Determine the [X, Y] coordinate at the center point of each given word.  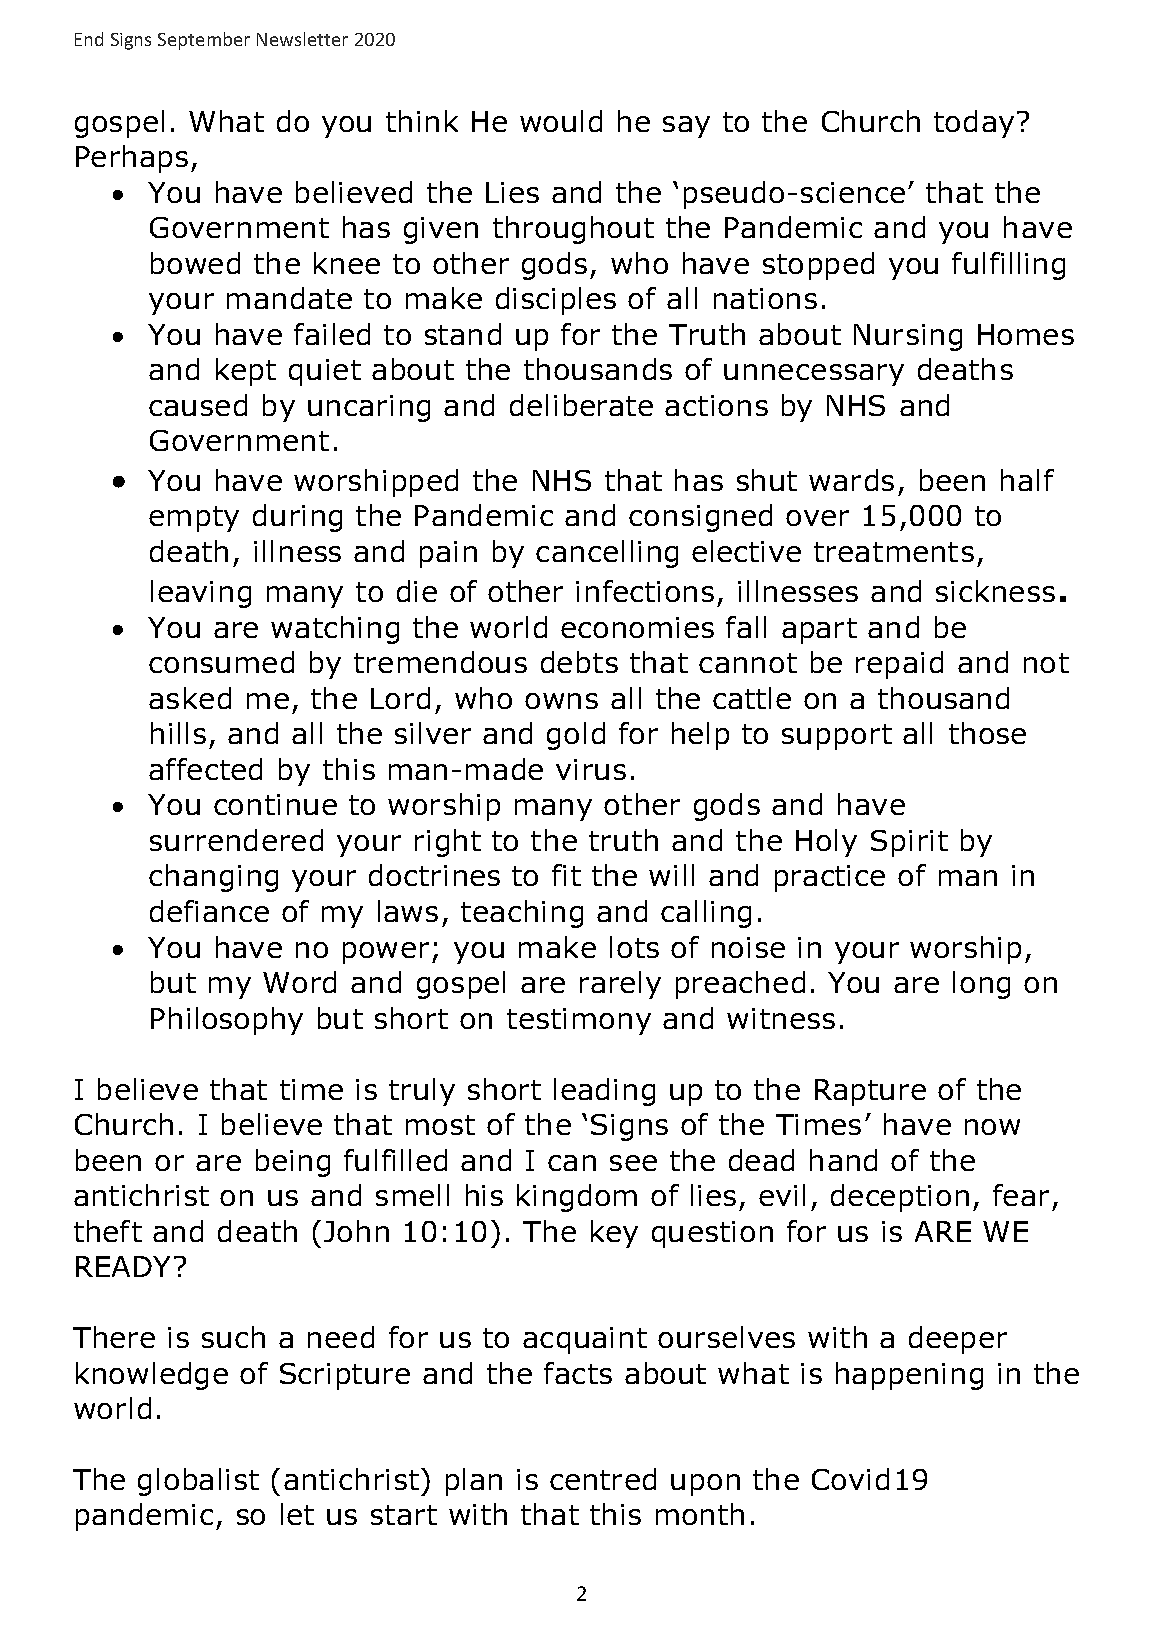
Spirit [909, 843]
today [974, 124]
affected [205, 769]
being [293, 1163]
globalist [198, 1482]
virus [591, 769]
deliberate [581, 405]
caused [198, 405]
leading [604, 1092]
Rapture [870, 1092]
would [561, 121]
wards [851, 480]
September [204, 41]
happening [909, 1376]
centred [603, 1479]
